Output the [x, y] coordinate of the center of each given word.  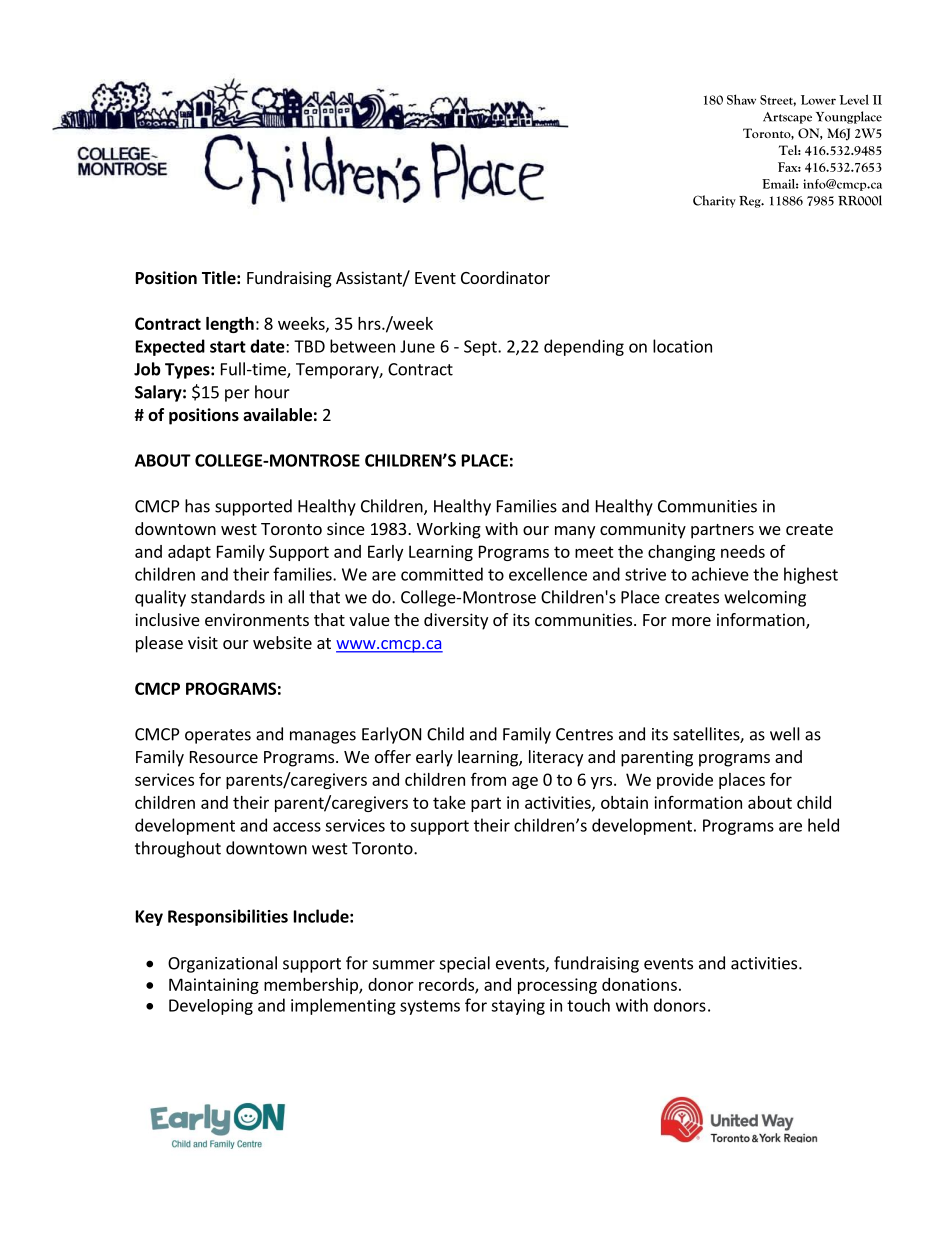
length [230, 325]
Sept [481, 348]
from [488, 779]
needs [743, 551]
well [785, 734]
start [228, 347]
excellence [548, 574]
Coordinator [505, 277]
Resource [224, 757]
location [682, 346]
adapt [189, 553]
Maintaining [214, 986]
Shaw [741, 99]
